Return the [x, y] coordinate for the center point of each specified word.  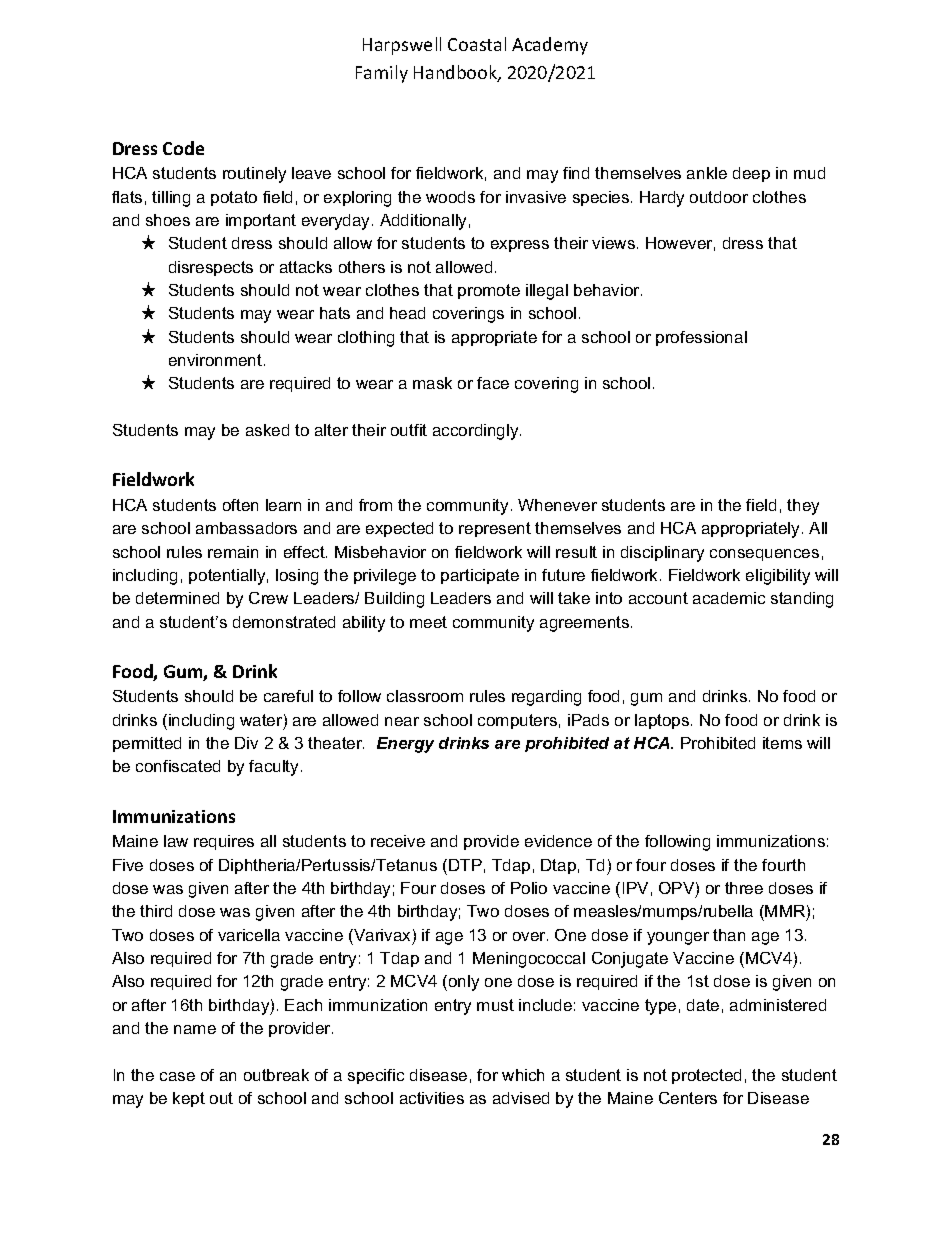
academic [729, 598]
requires [224, 842]
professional [701, 338]
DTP [465, 865]
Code [183, 148]
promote [489, 291]
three [744, 888]
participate [480, 576]
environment [215, 360]
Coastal [477, 44]
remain [233, 552]
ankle [707, 173]
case [177, 1076]
